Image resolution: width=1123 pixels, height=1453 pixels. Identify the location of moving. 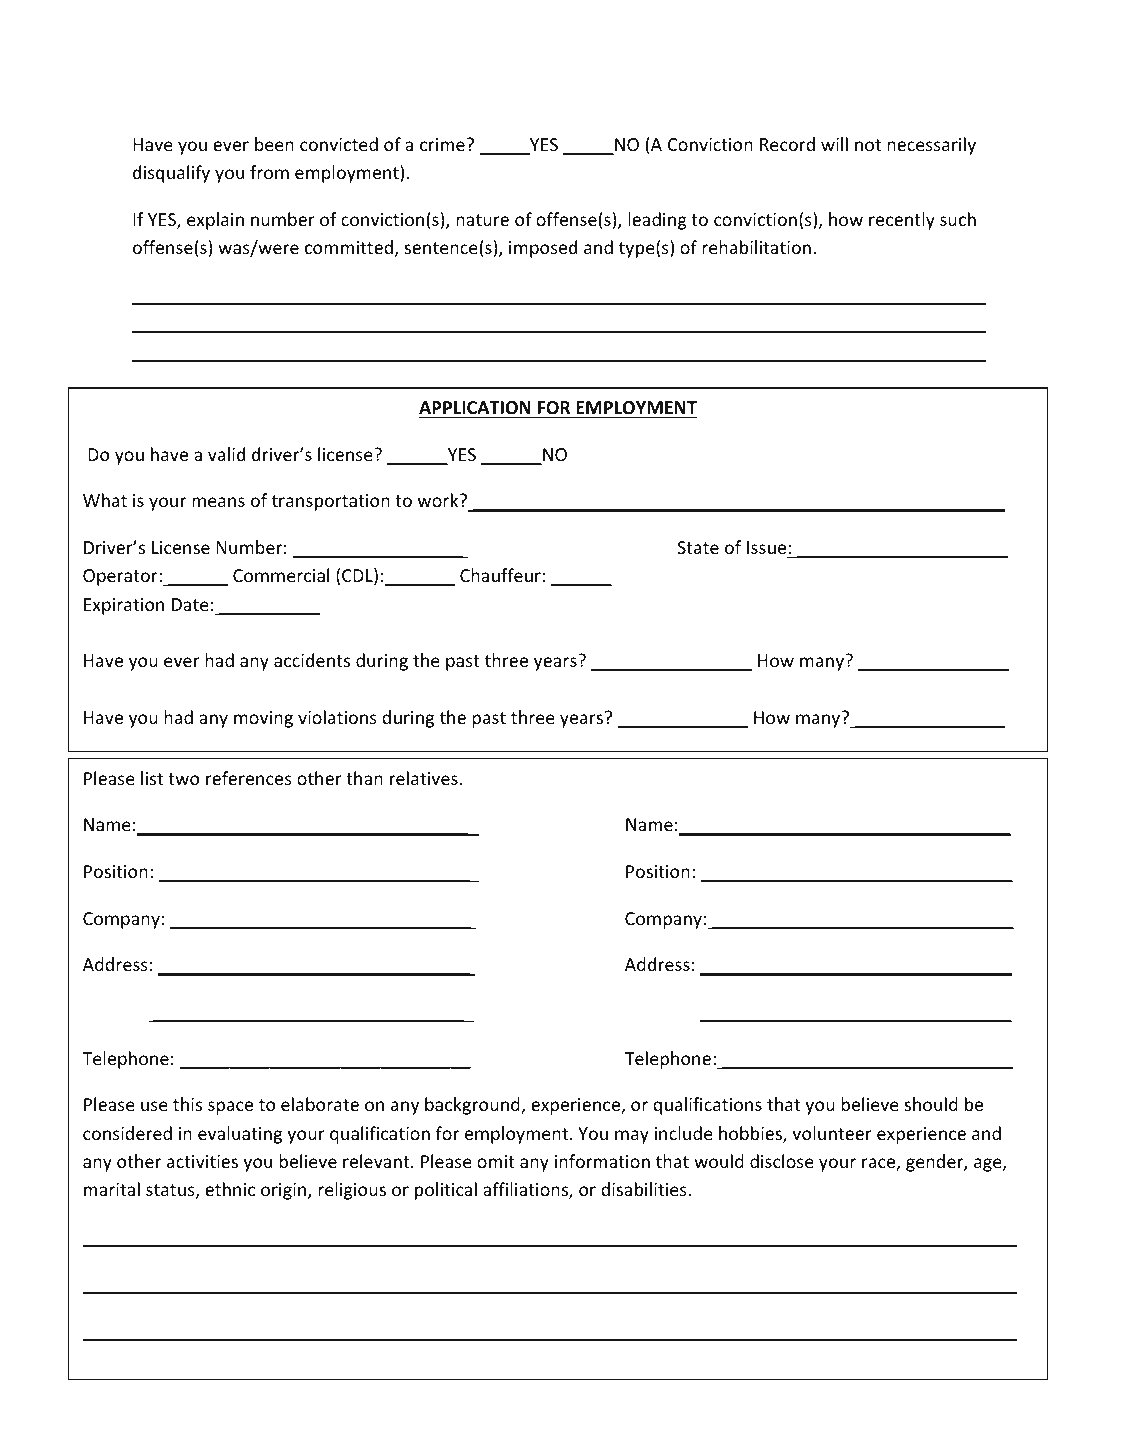
(263, 719).
